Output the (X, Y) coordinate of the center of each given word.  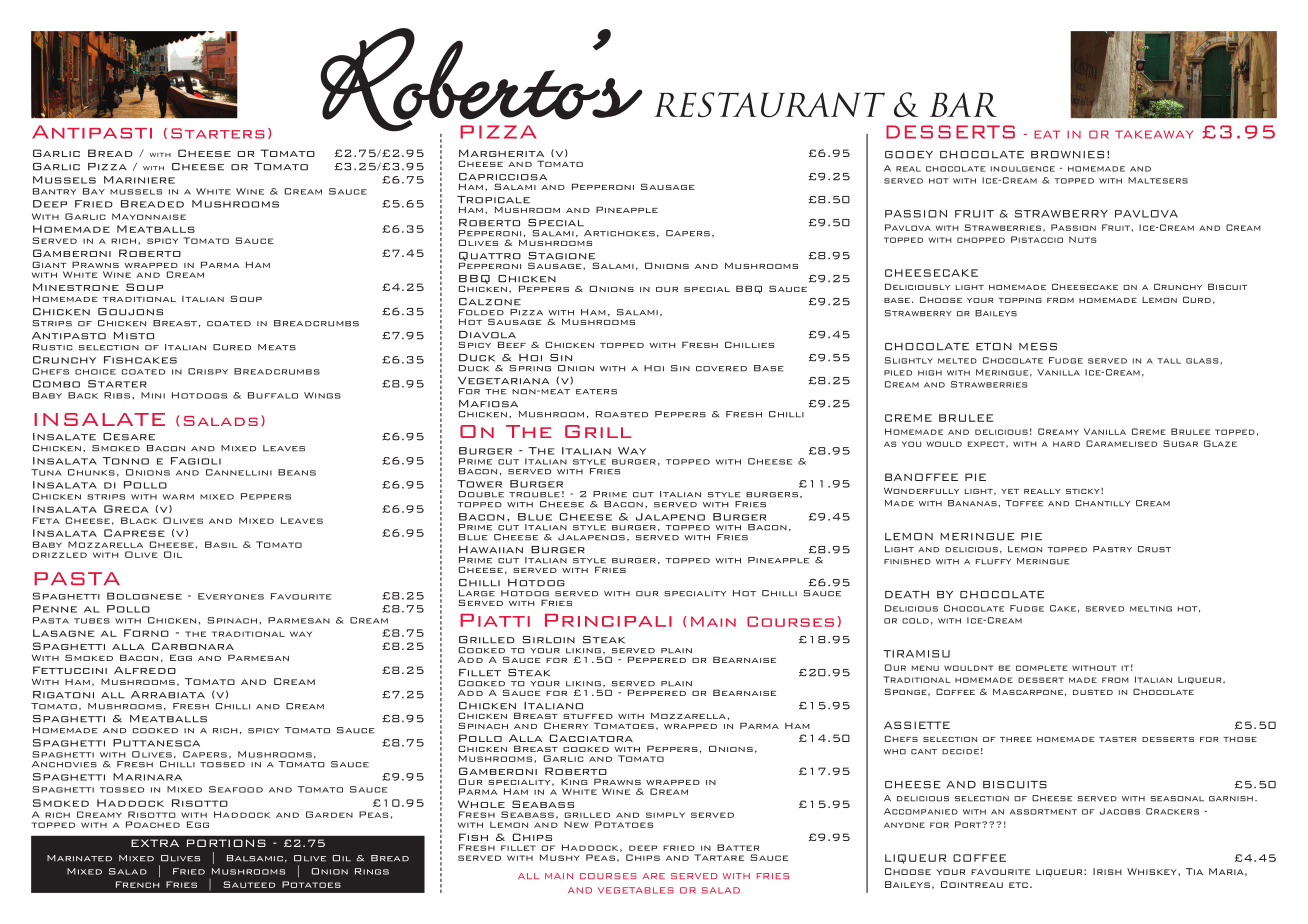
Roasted (622, 414)
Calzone (490, 302)
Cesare (129, 437)
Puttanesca (156, 743)
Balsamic (255, 858)
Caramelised (1121, 443)
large (477, 593)
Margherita (501, 153)
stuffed (588, 716)
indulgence (1023, 169)
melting (1151, 609)
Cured (232, 347)
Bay (94, 191)
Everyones (231, 596)
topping (1020, 300)
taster (1118, 739)
